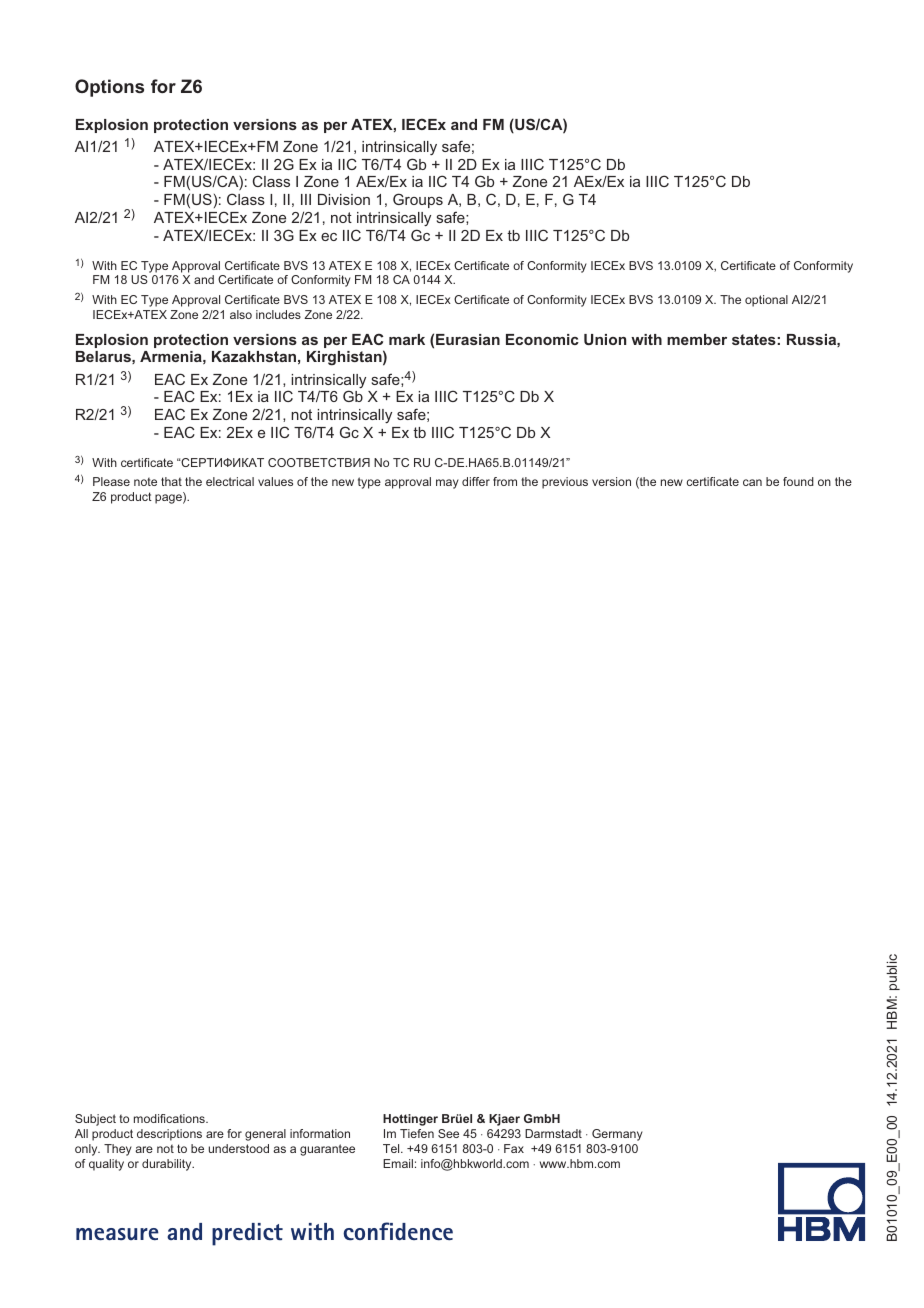  What do you see at coordinates (752, 482) in the page?
I see `can` at bounding box center [752, 482].
